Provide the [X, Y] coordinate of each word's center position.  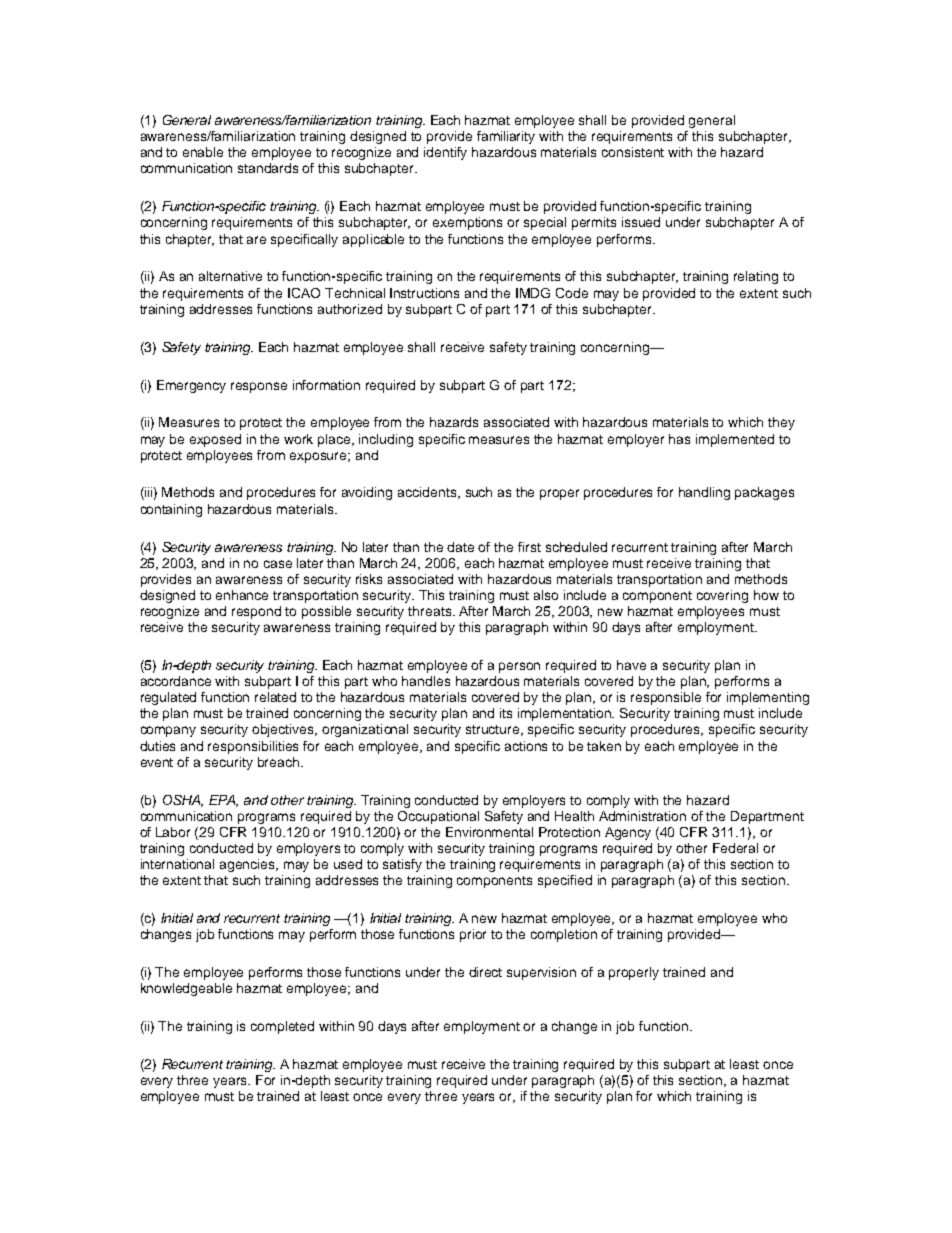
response [259, 387]
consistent [633, 152]
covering [722, 596]
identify [445, 153]
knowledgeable [186, 989]
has [679, 439]
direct [485, 972]
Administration [642, 816]
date [460, 547]
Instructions [424, 293]
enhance [242, 595]
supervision [541, 973]
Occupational [438, 817]
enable [203, 152]
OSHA [183, 801]
